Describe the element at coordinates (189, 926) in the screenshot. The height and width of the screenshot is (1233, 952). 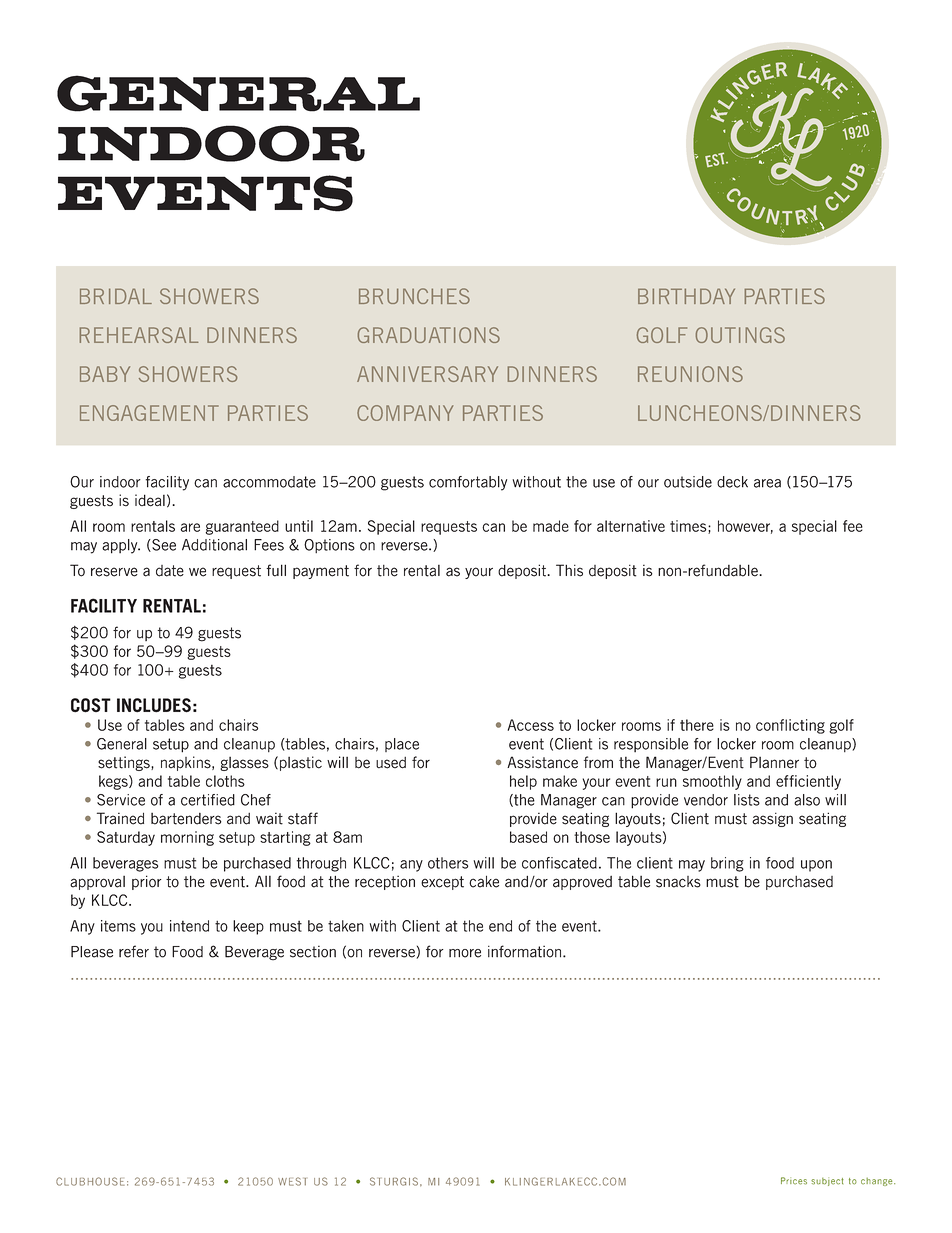
I see `intend` at that location.
